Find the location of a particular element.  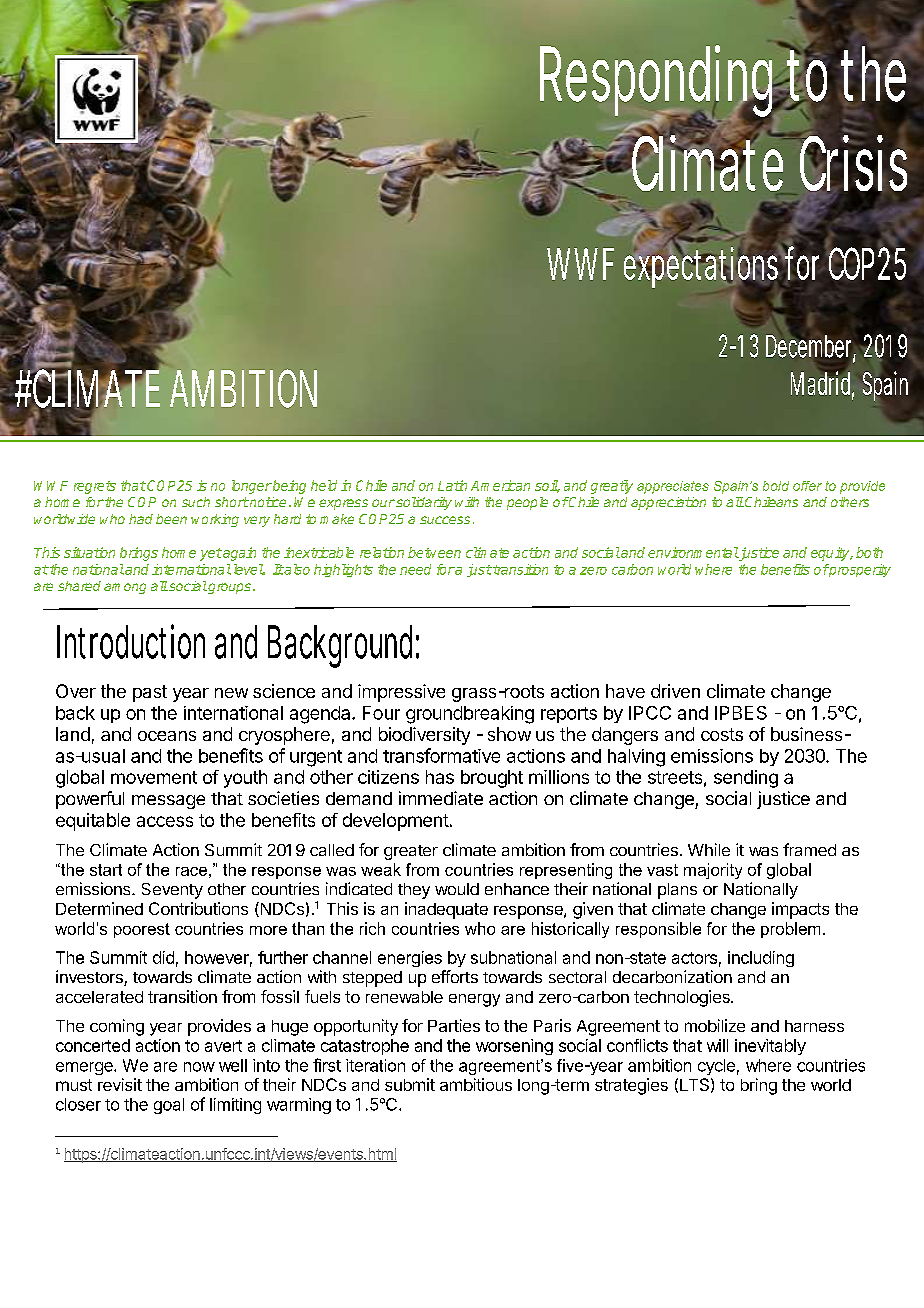

been is located at coordinates (171, 519).
